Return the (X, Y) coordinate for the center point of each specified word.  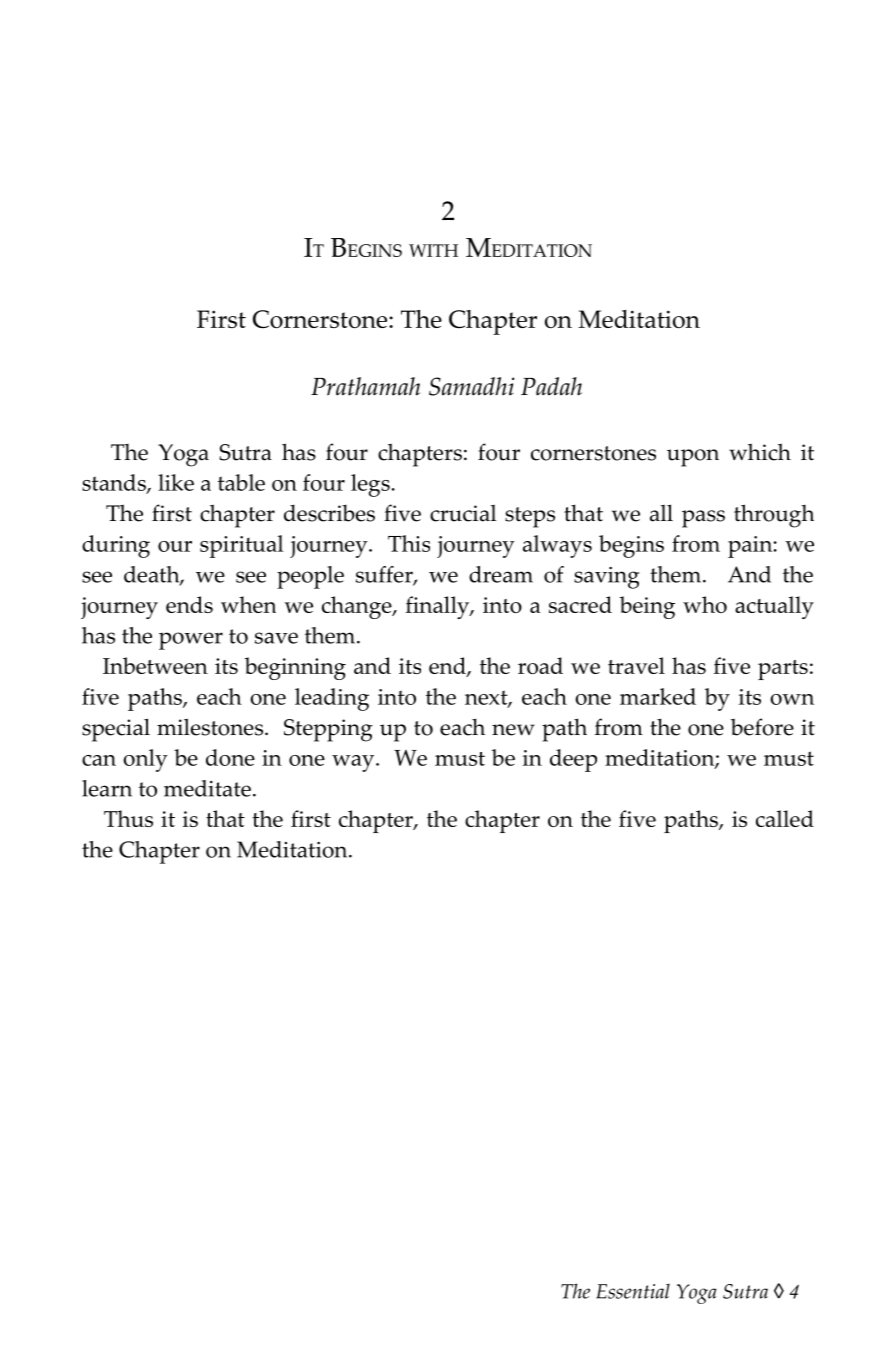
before (762, 727)
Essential (633, 1291)
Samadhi (472, 386)
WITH (433, 250)
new (513, 730)
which (760, 452)
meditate (207, 788)
